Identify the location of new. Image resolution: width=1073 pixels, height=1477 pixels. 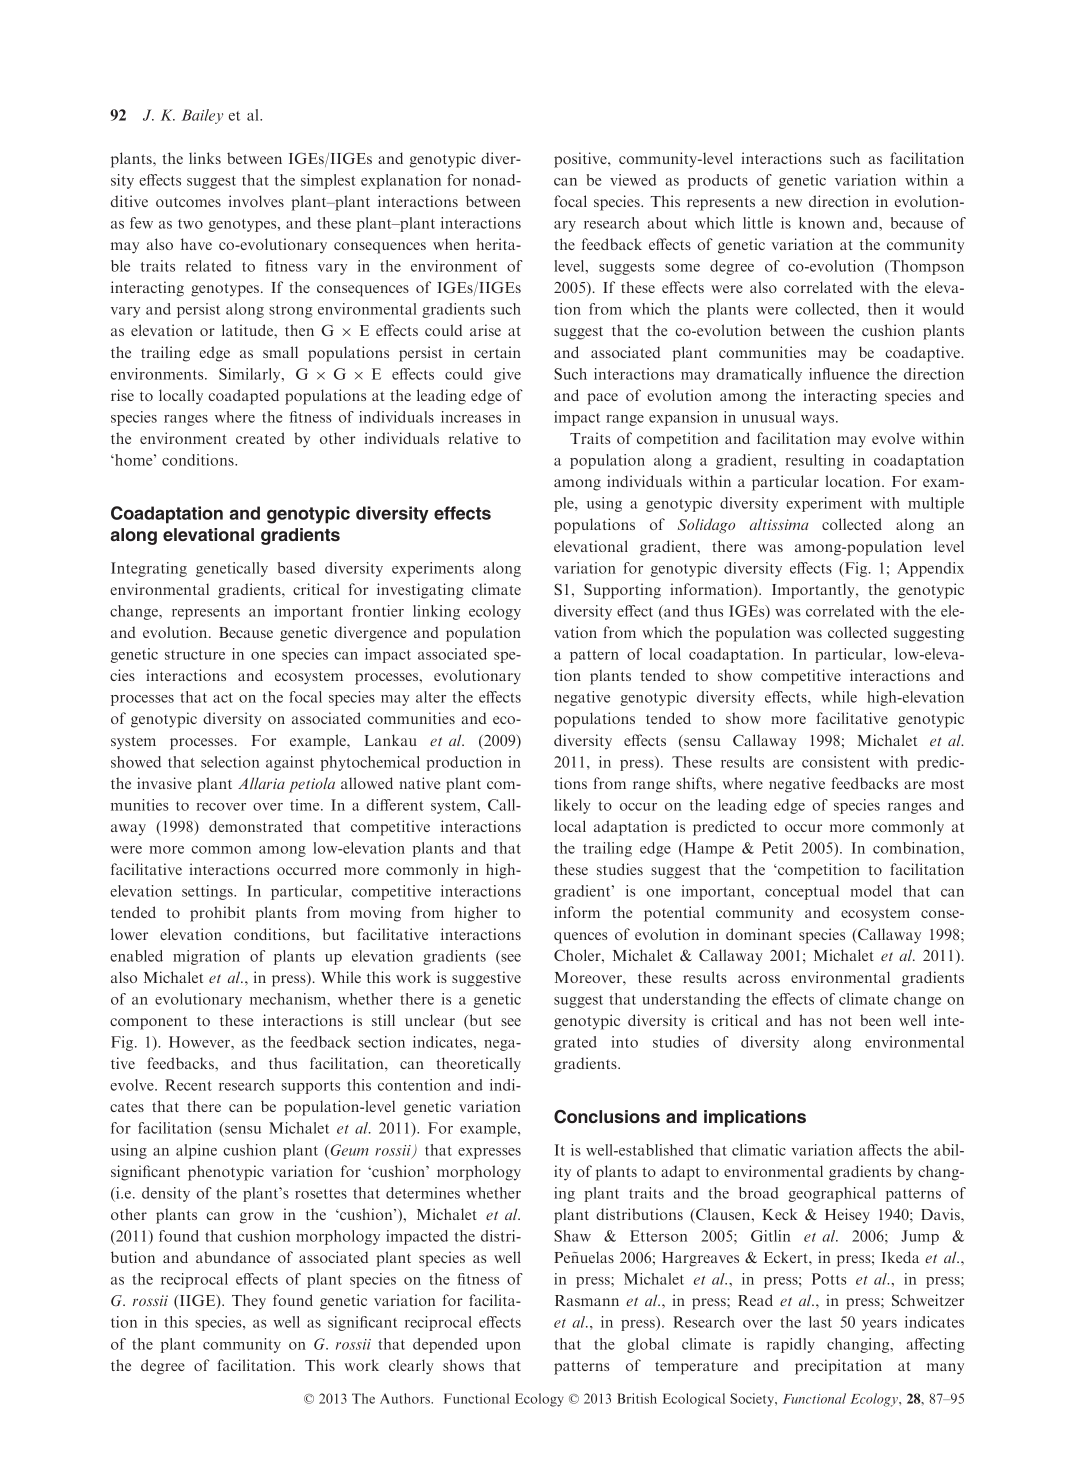
(789, 203).
